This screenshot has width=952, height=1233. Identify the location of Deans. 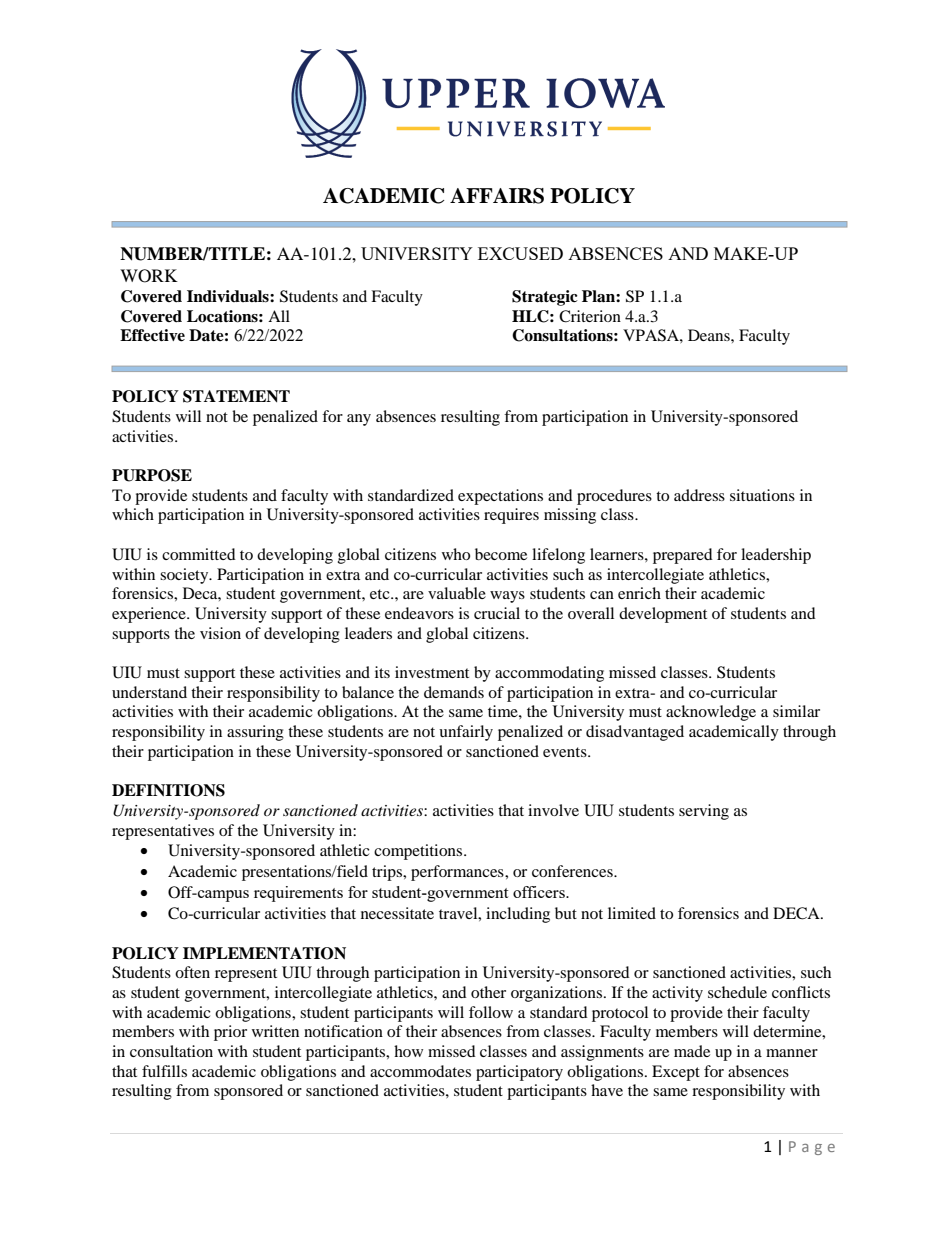
(710, 335).
